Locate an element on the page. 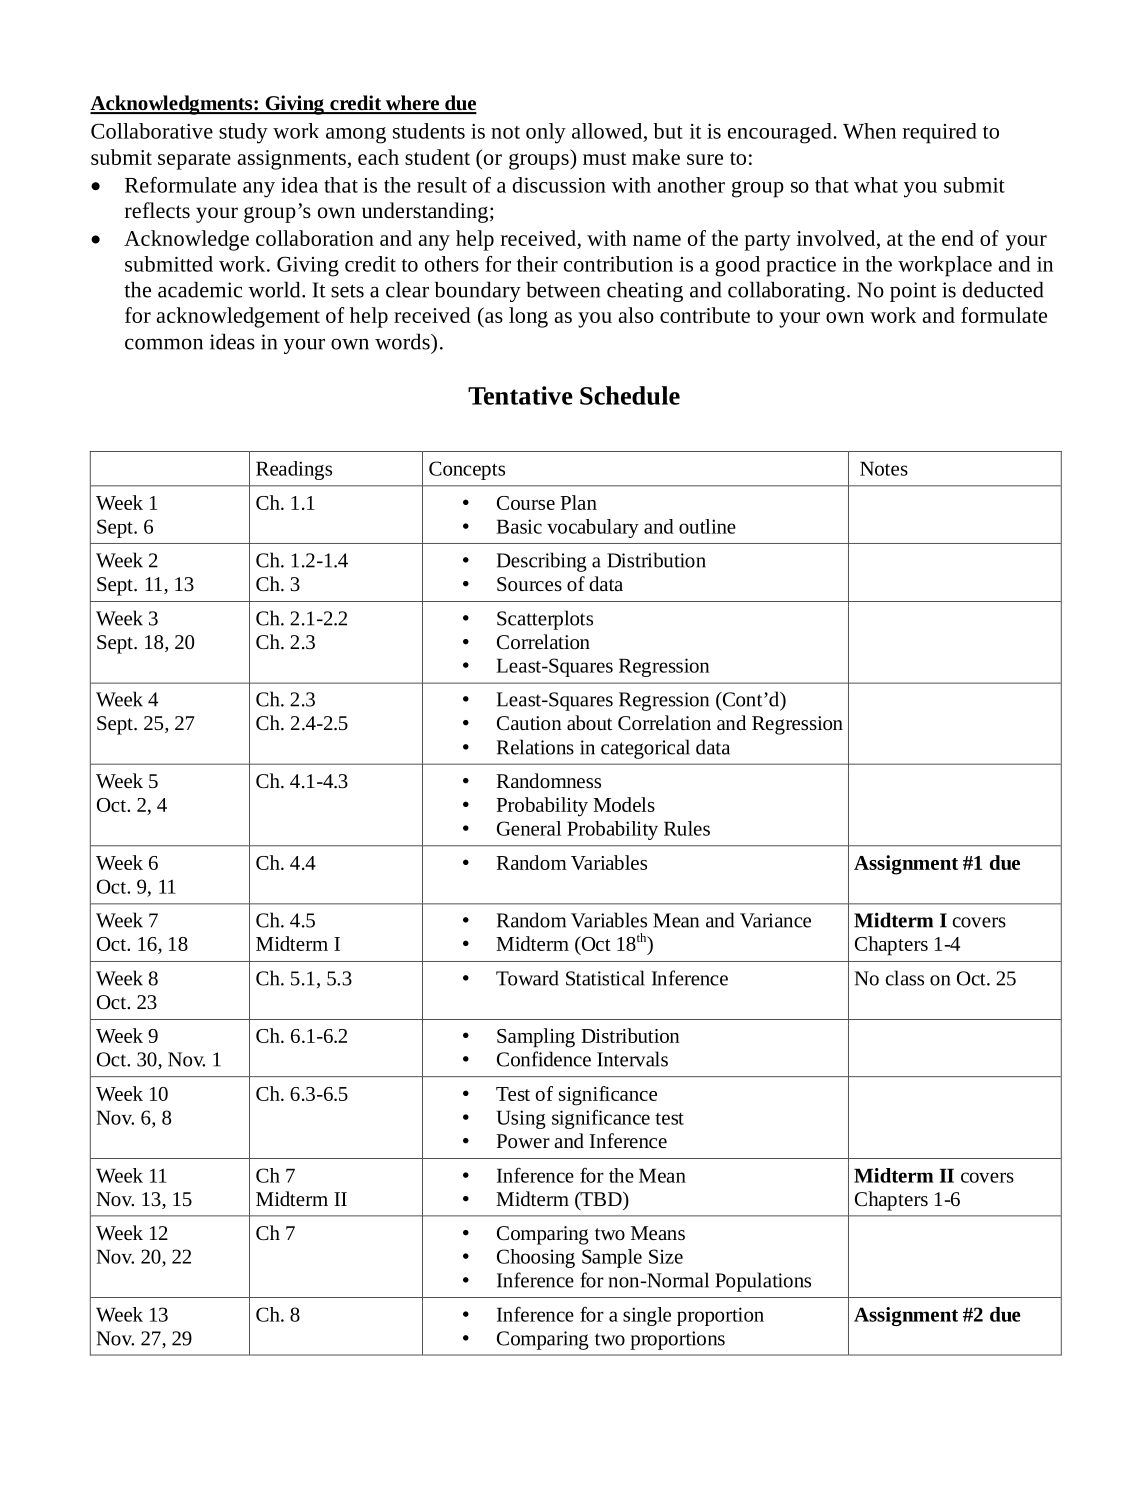  Models is located at coordinates (624, 804).
